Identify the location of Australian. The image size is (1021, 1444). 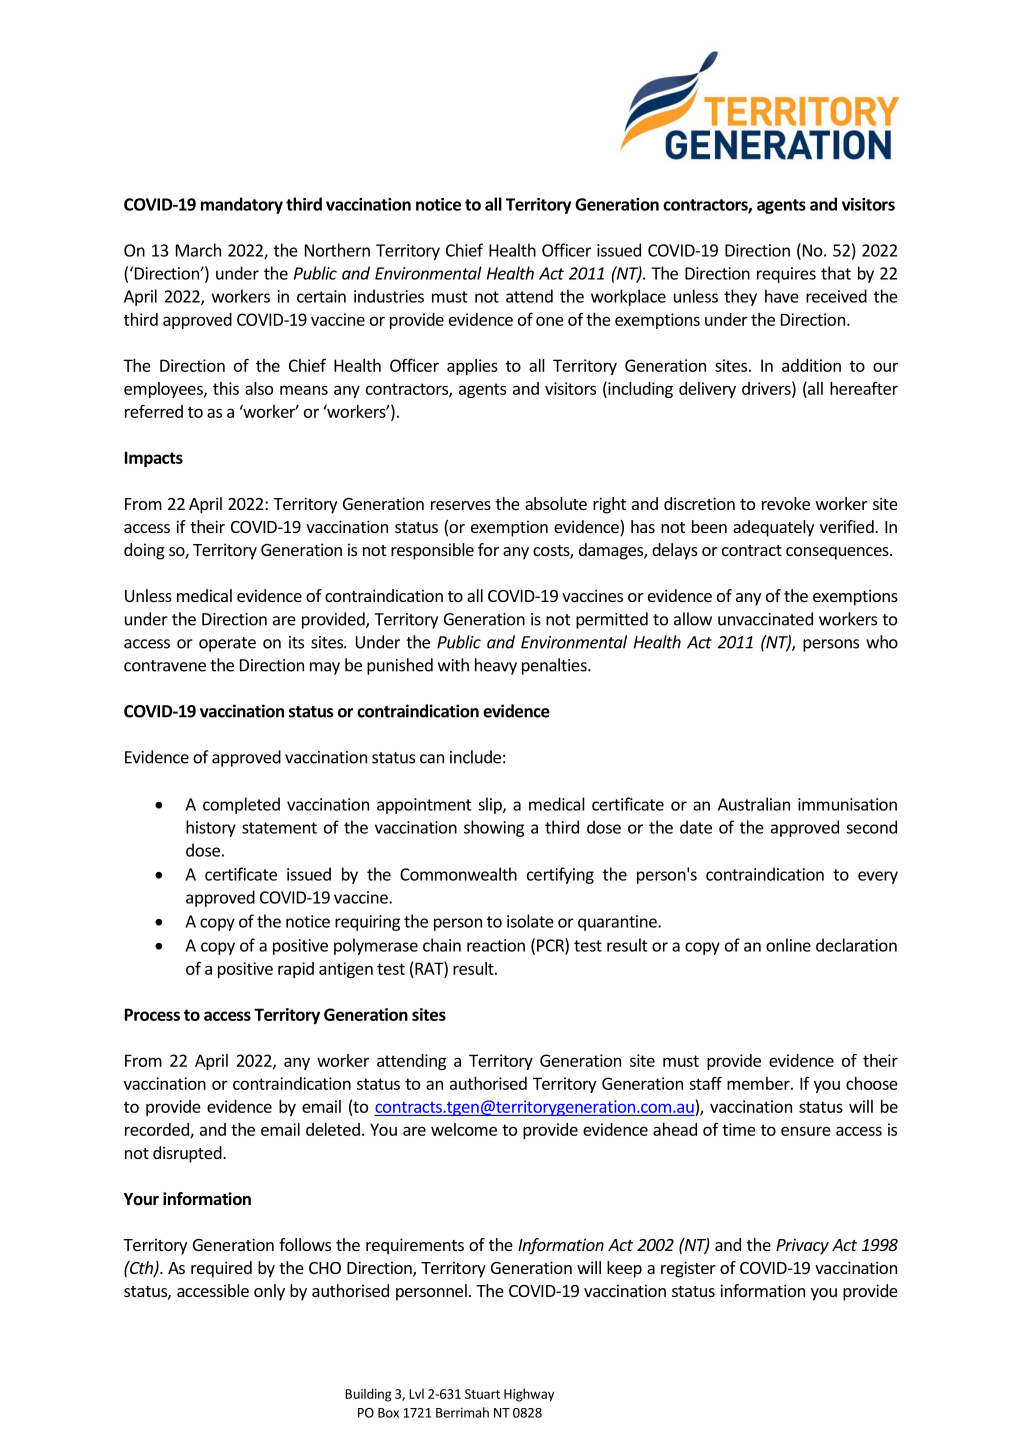
(754, 804).
